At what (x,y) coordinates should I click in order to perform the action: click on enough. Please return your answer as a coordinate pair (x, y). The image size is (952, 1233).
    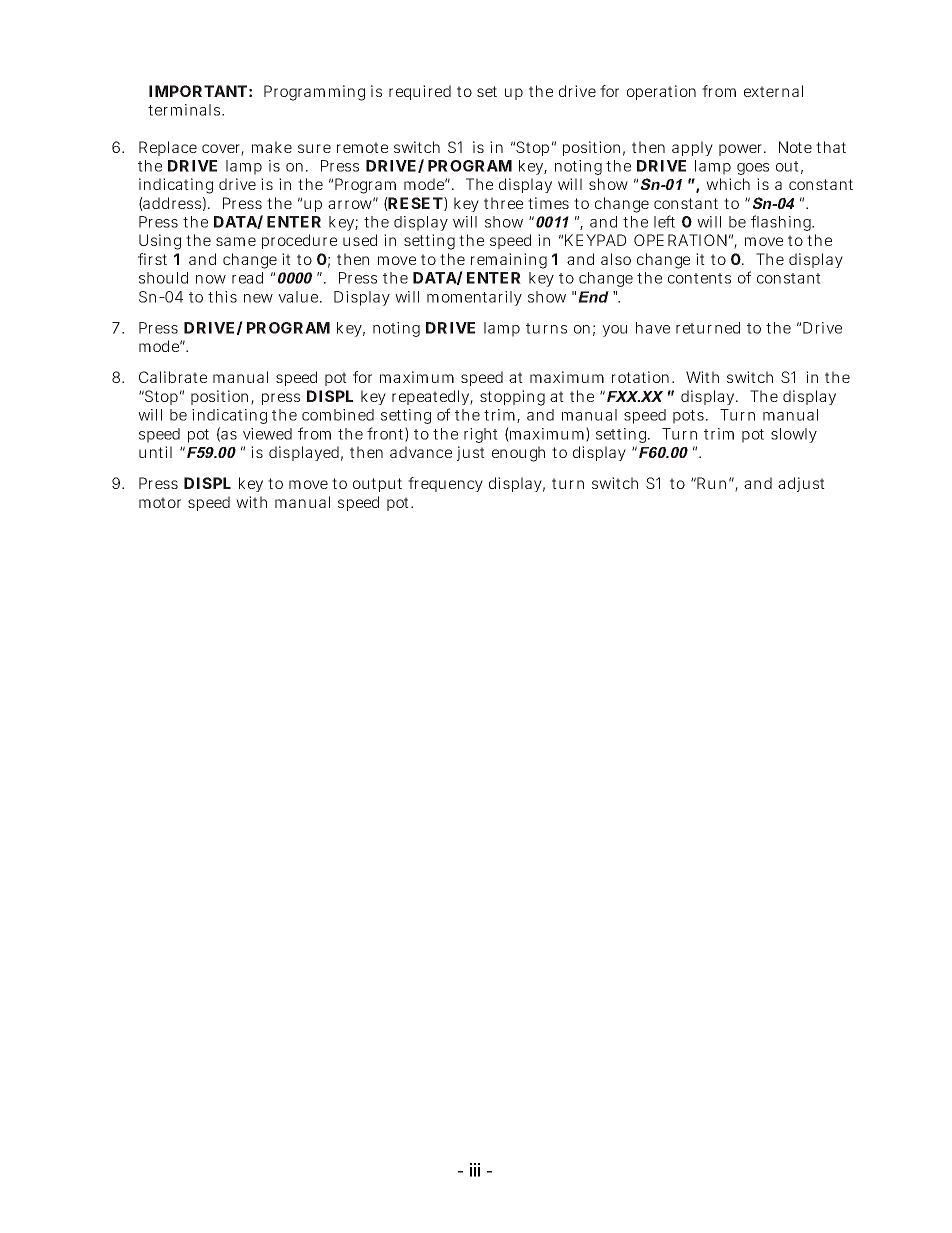
    Looking at the image, I should click on (518, 454).
